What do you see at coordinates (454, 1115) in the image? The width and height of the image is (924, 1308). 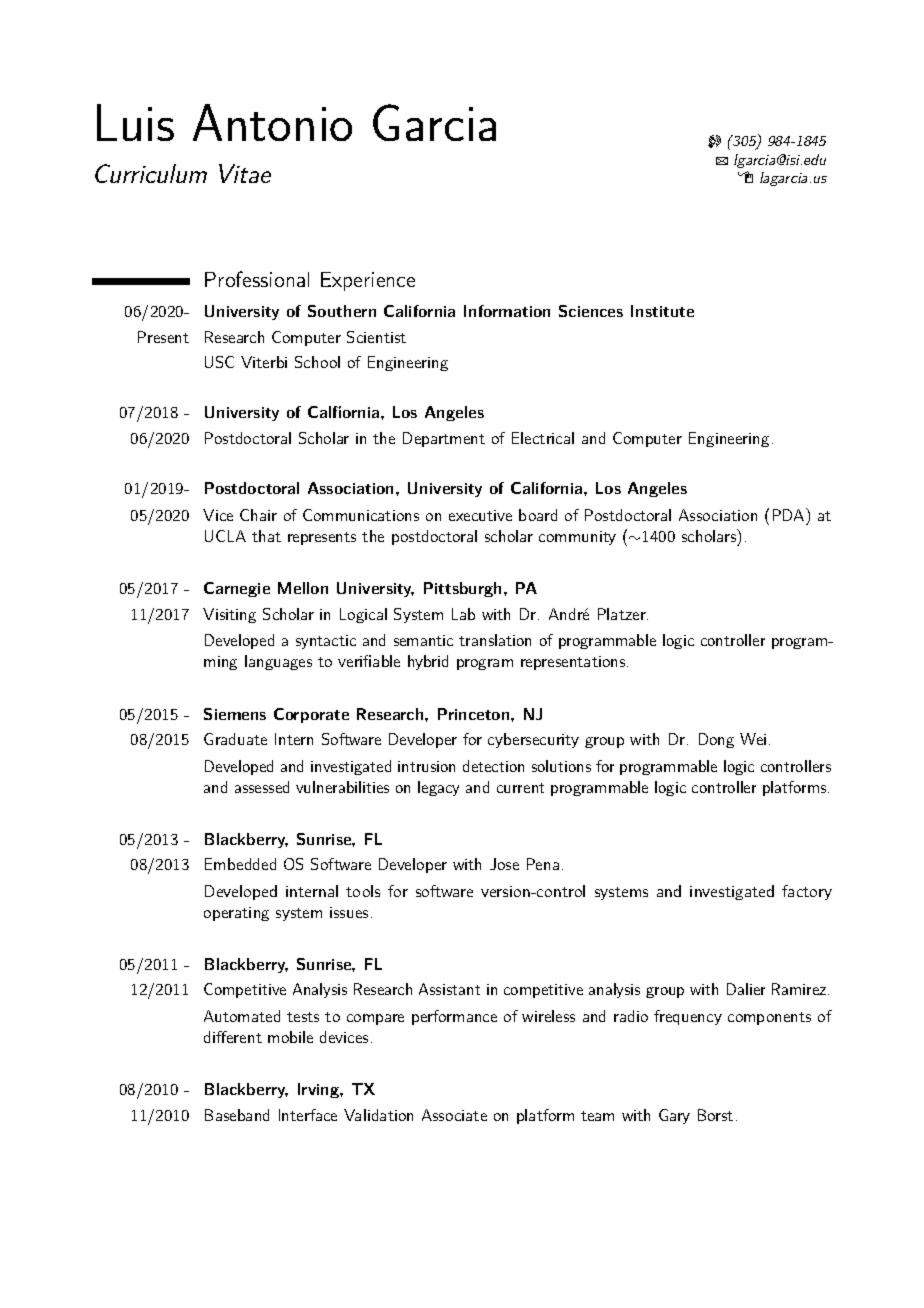 I see `Associate` at bounding box center [454, 1115].
